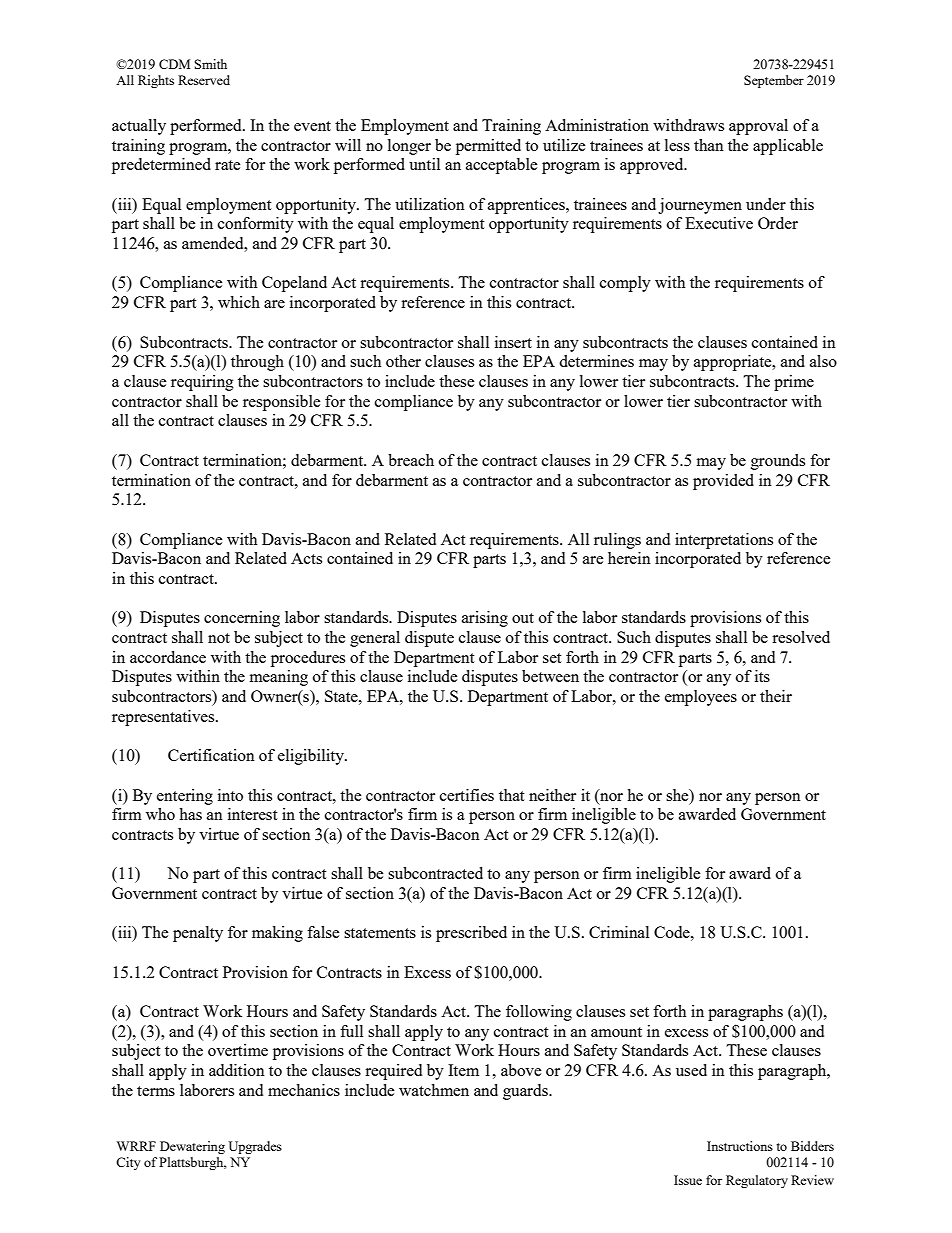 This screenshot has width=952, height=1233. Describe the element at coordinates (204, 80) in the screenshot. I see `Reserved` at that location.
